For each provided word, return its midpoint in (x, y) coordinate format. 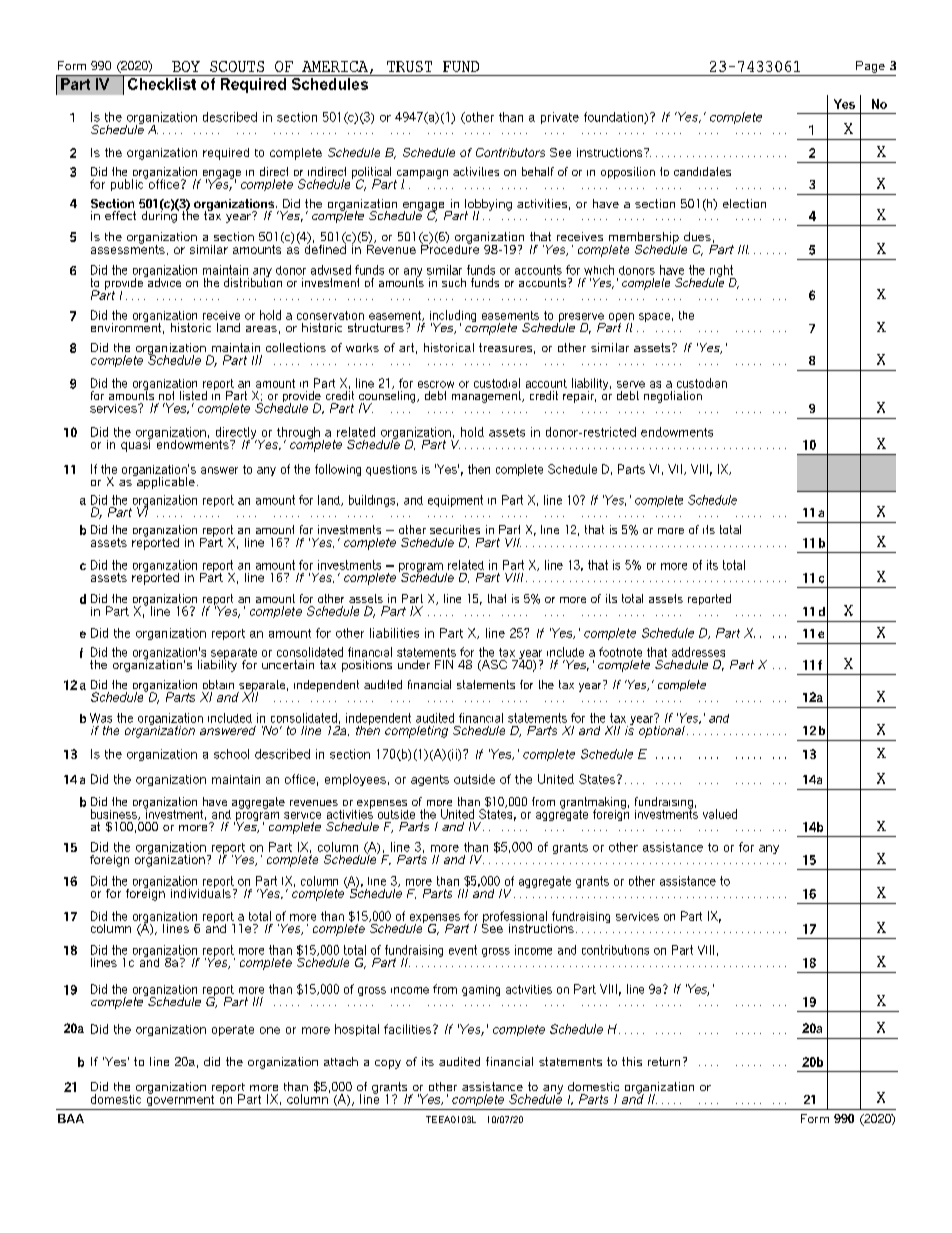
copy (388, 1064)
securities (455, 529)
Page (870, 67)
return (664, 1061)
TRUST (409, 66)
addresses (698, 652)
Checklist (162, 82)
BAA (71, 1118)
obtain (218, 684)
